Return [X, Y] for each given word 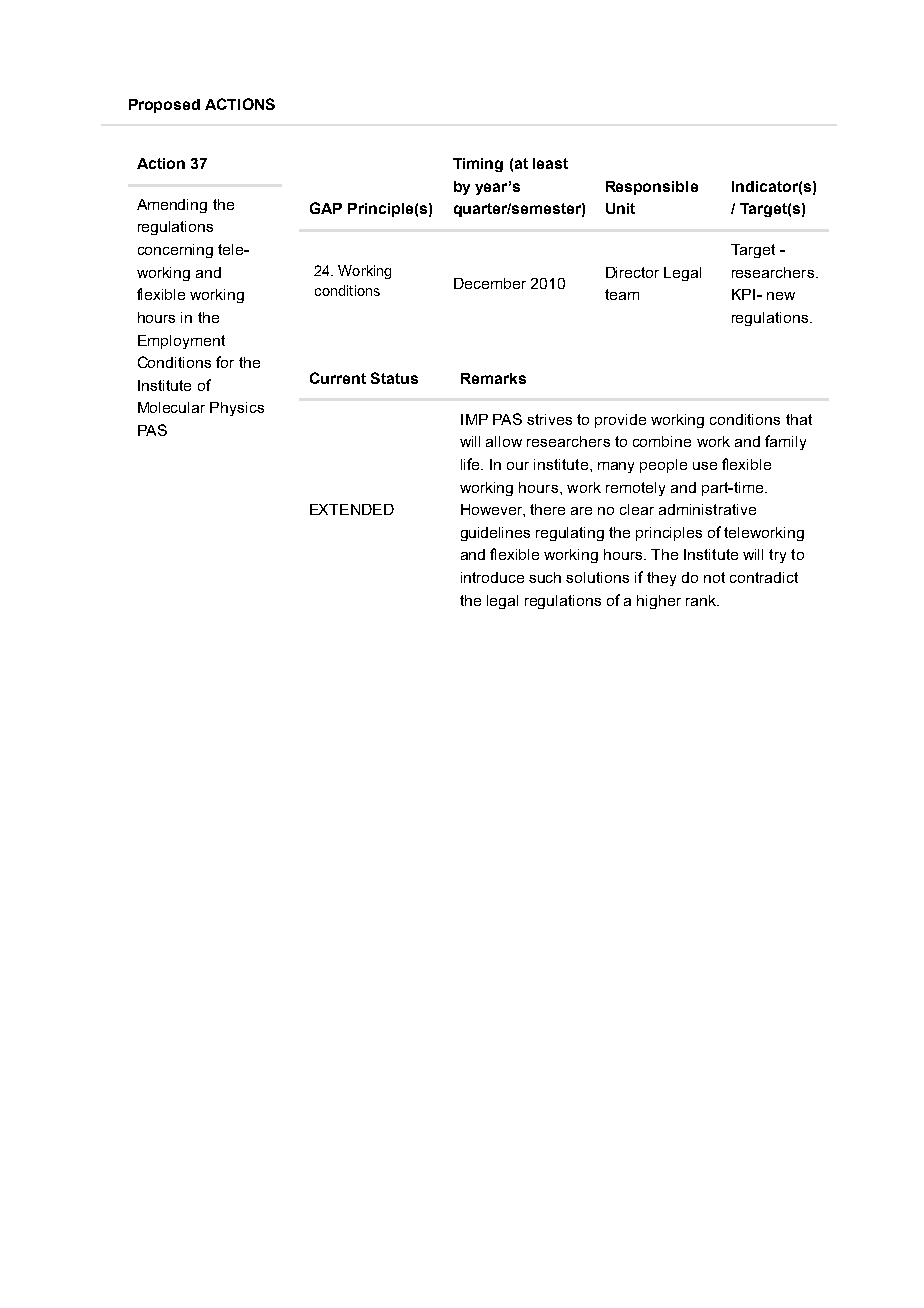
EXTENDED [352, 509]
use [705, 466]
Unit [620, 208]
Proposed [164, 106]
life [471, 464]
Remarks [493, 378]
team [622, 294]
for [225, 362]
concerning [175, 251]
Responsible [652, 188]
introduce [492, 577]
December [490, 283]
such [545, 577]
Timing [478, 165]
